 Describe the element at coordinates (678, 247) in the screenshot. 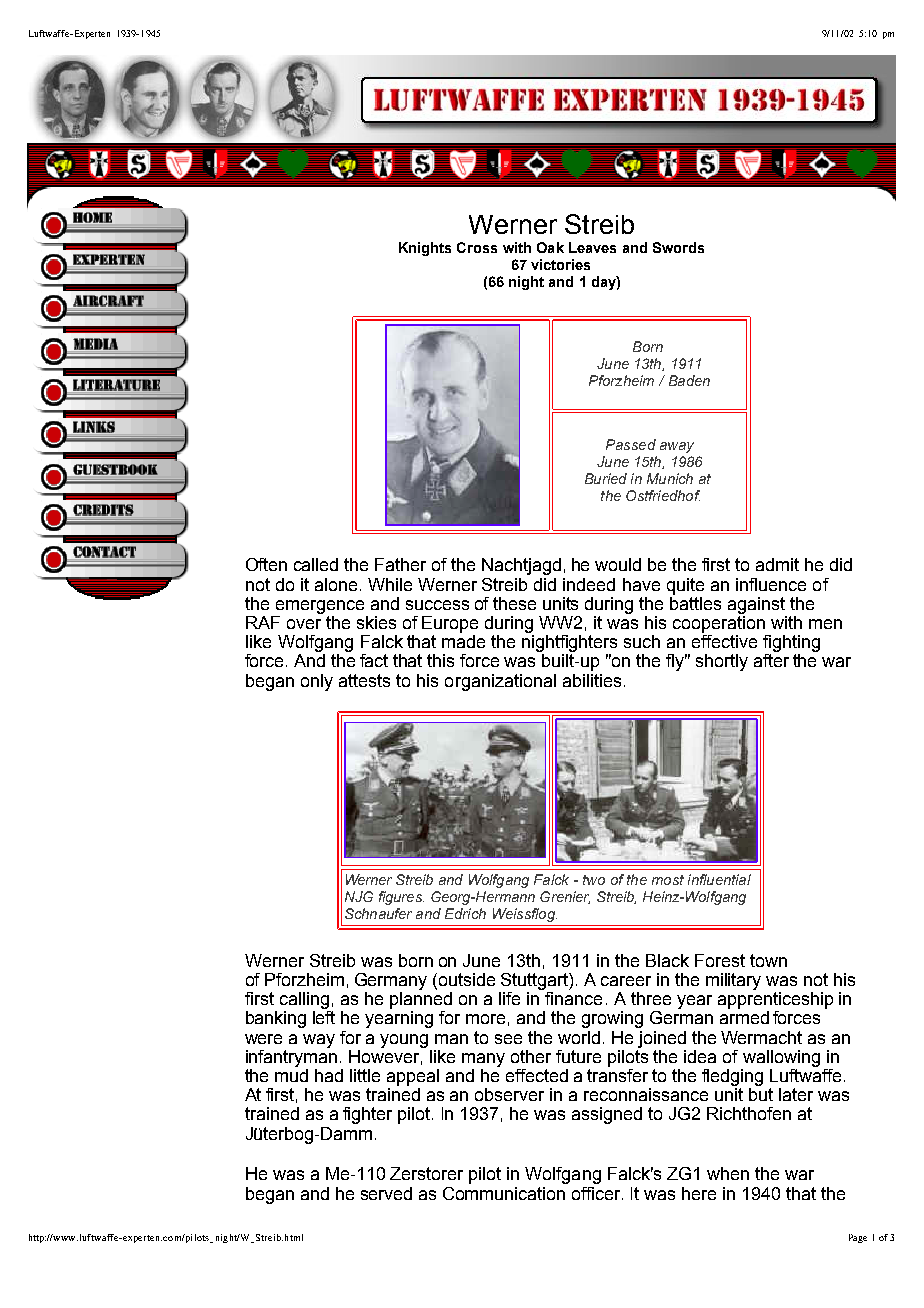

I see `Swords` at that location.
